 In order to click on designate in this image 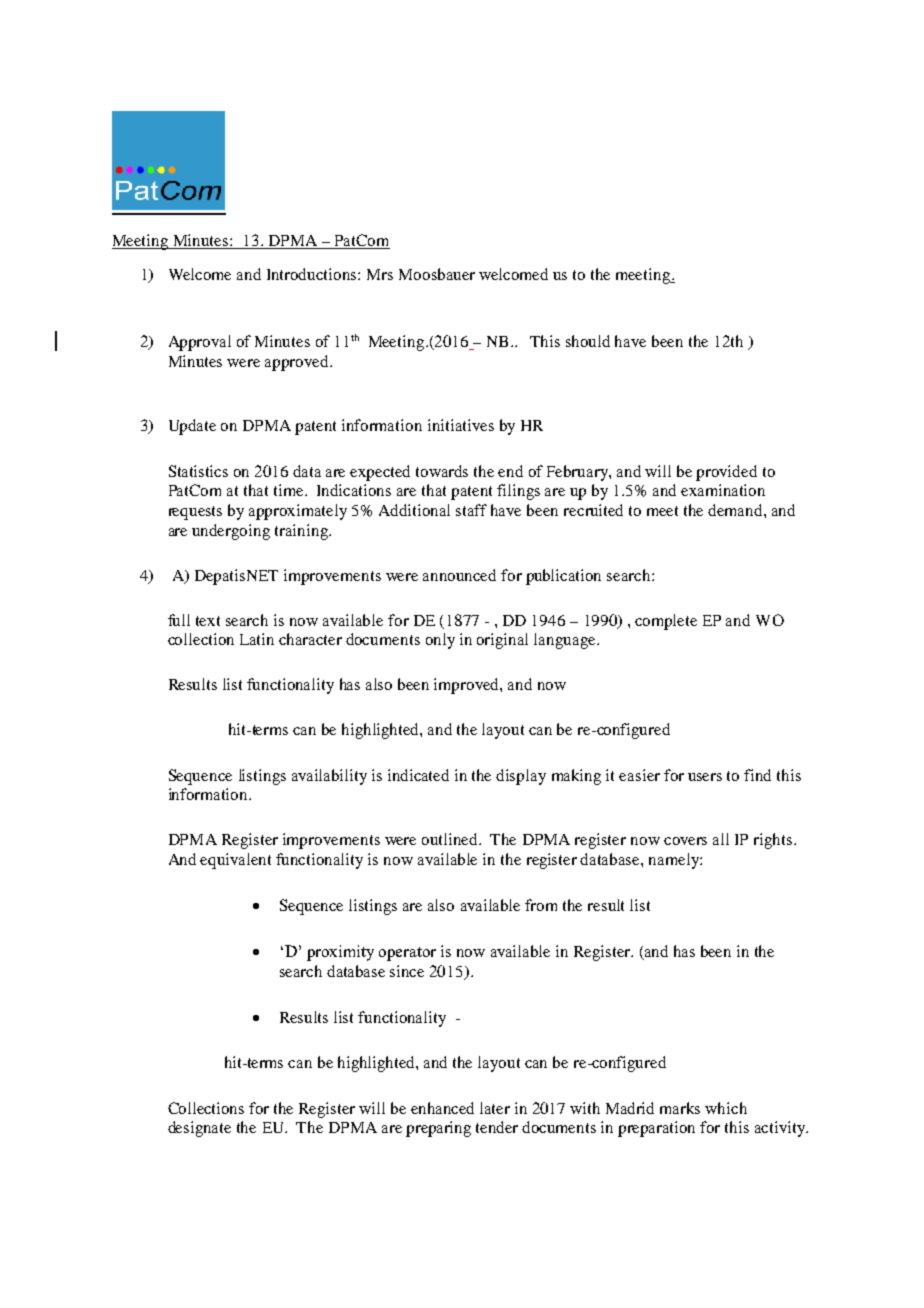, I will do `click(199, 1129)`.
